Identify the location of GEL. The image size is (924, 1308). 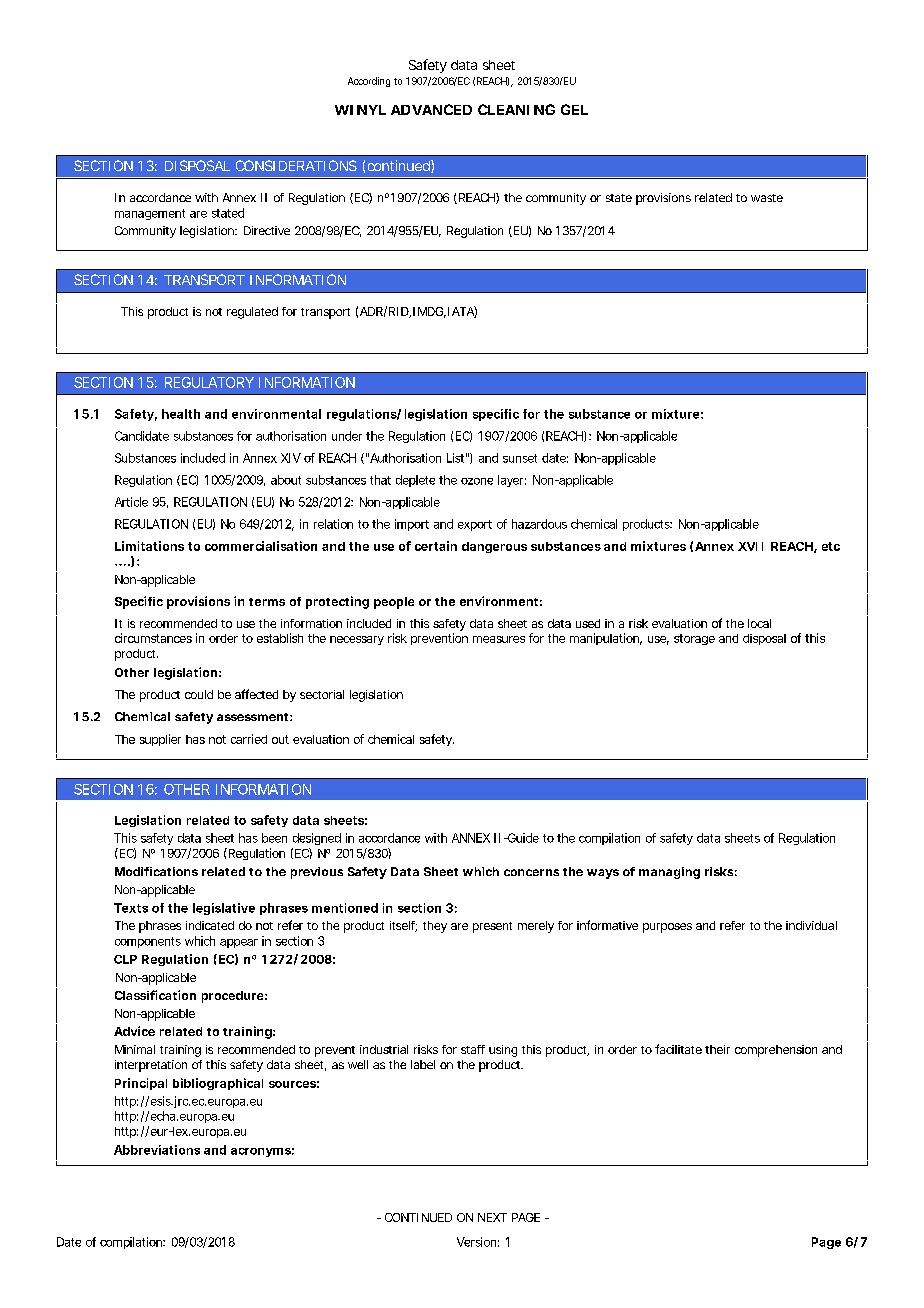
(574, 109).
